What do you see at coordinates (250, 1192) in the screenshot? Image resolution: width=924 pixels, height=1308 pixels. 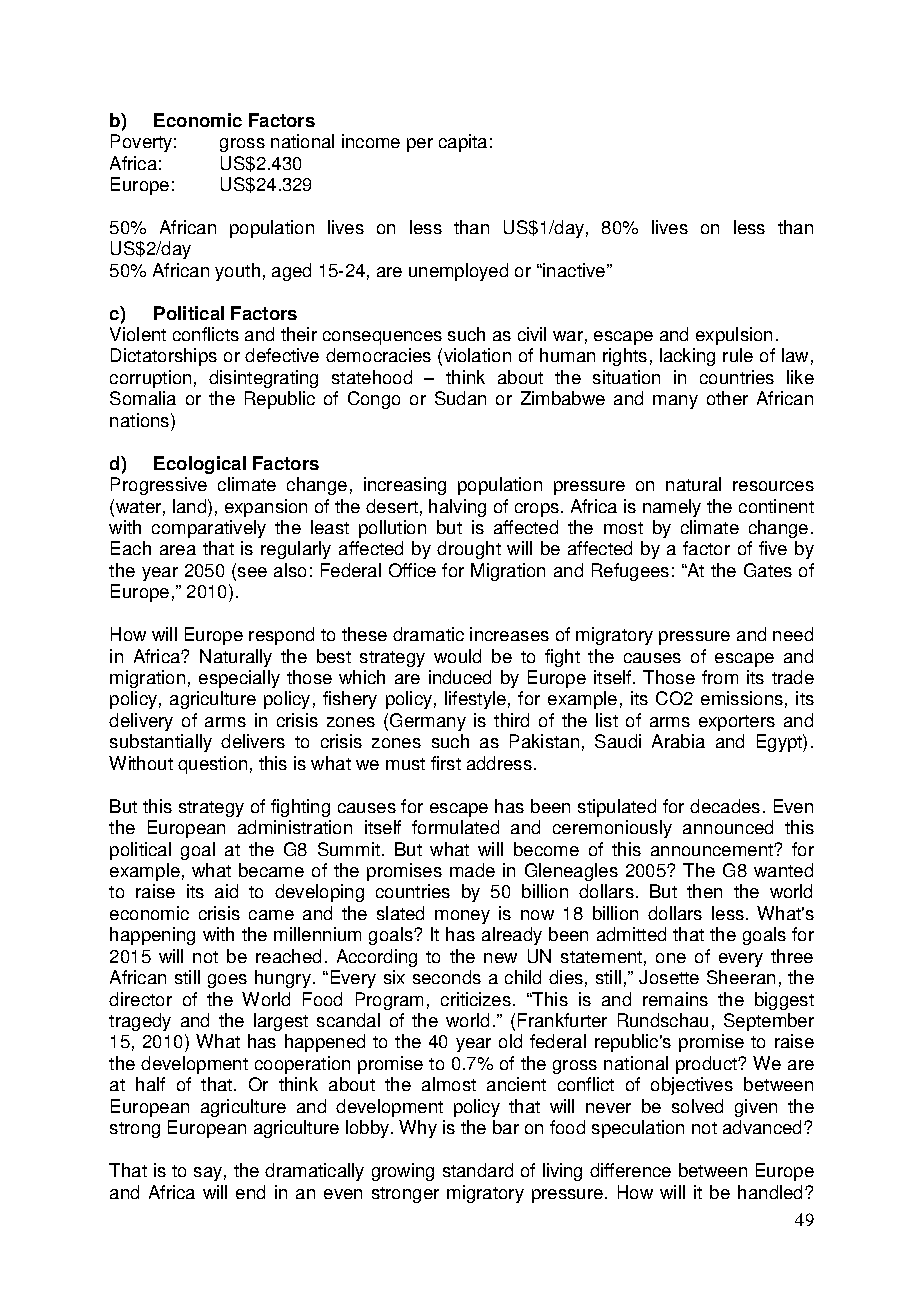 I see `end` at bounding box center [250, 1192].
